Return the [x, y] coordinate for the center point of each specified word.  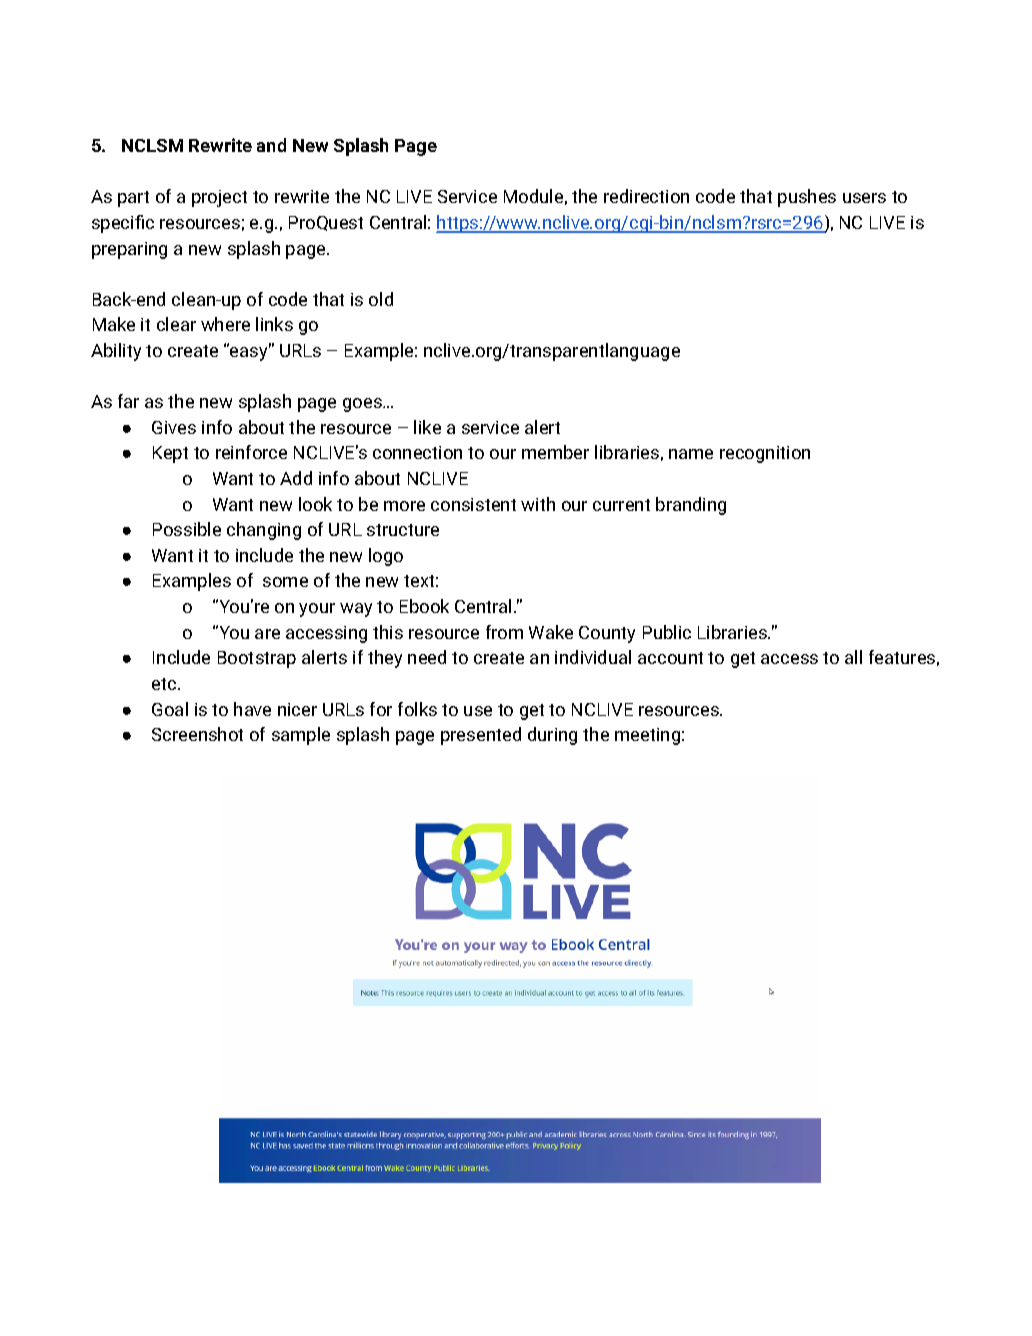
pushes [807, 198]
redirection [646, 196]
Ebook [424, 606]
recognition [765, 454]
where [225, 324]
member [555, 452]
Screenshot [197, 734]
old [381, 299]
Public [667, 632]
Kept [170, 454]
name [691, 454]
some [285, 582]
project [219, 198]
